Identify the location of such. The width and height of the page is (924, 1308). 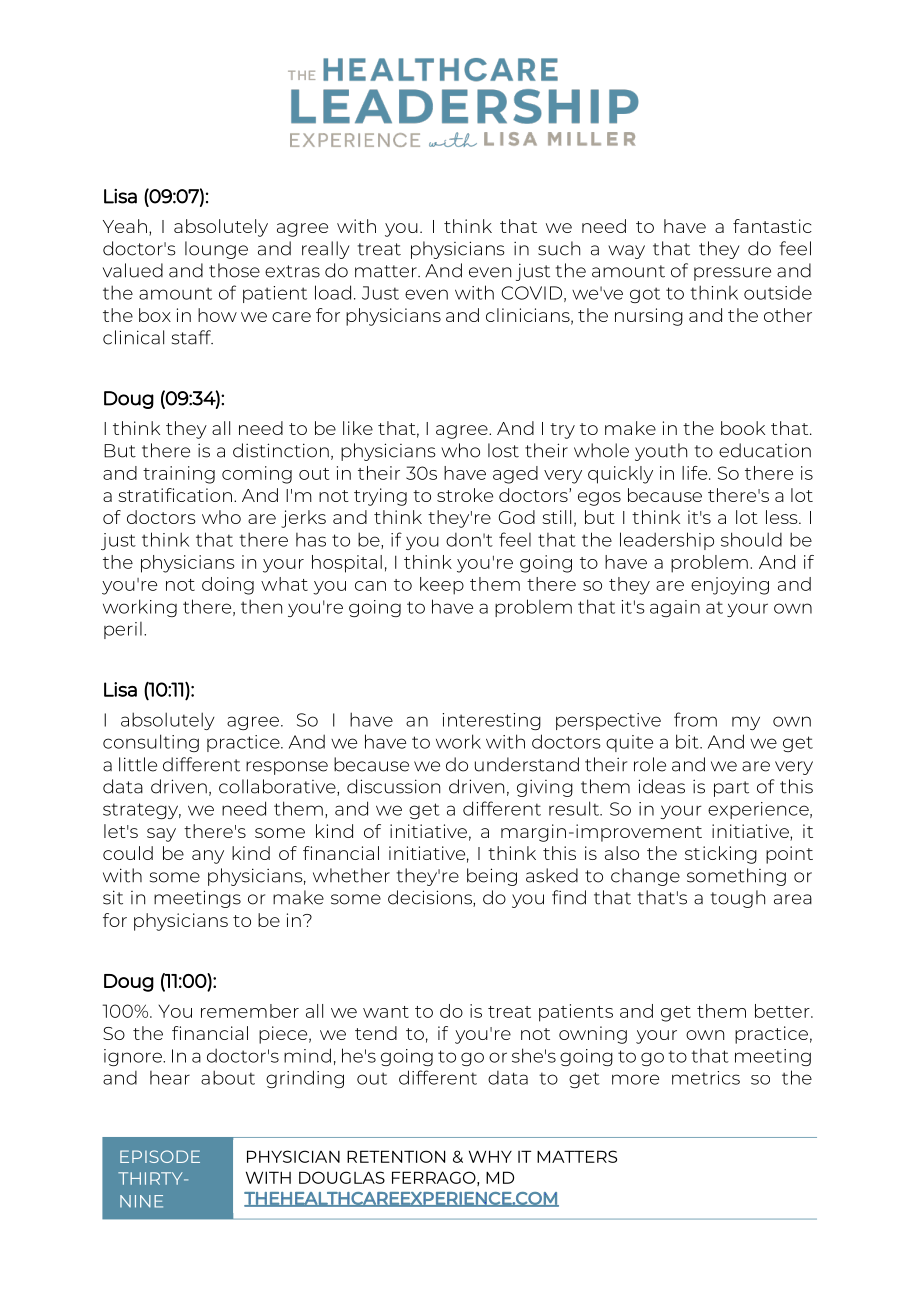
(559, 248).
